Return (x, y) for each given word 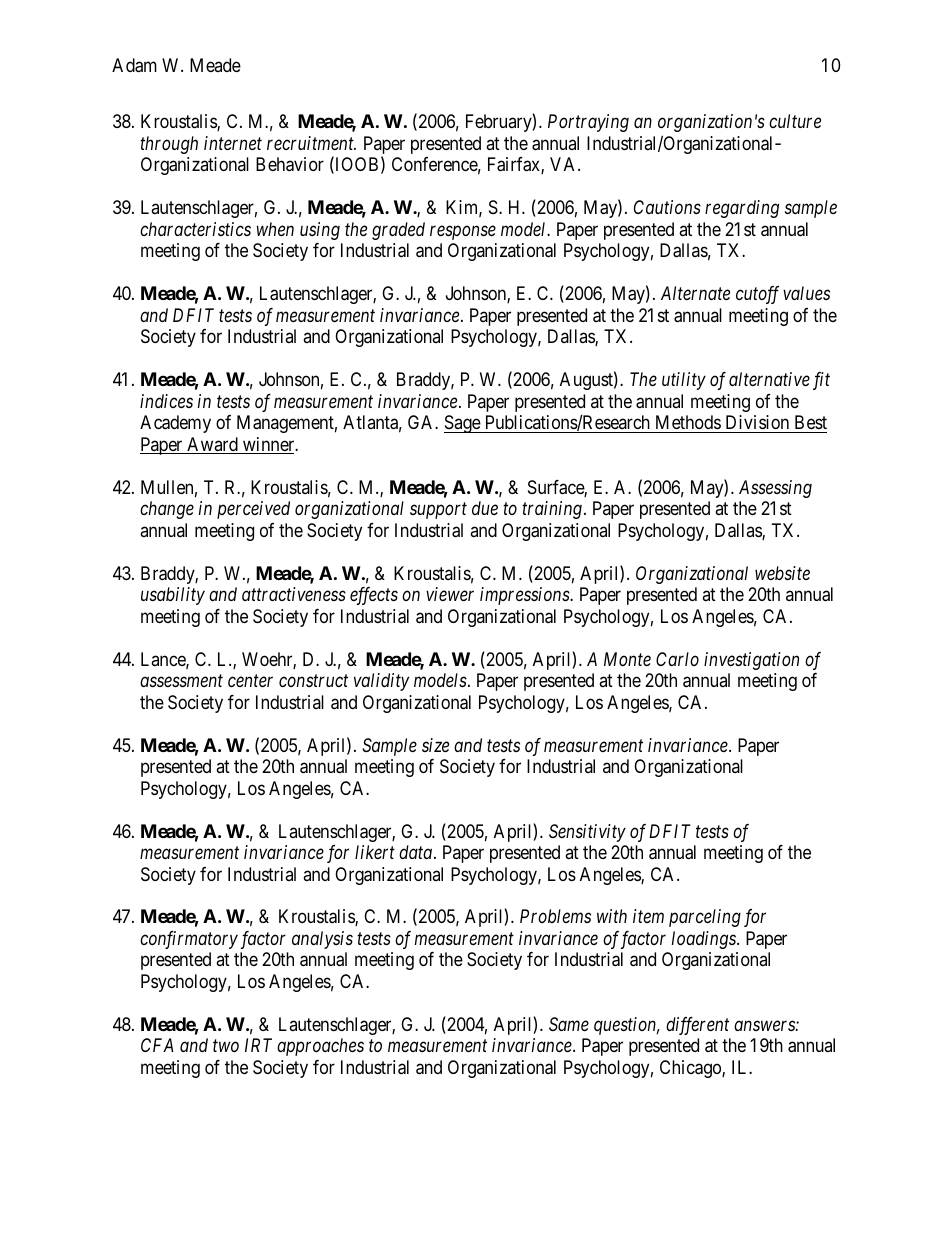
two (226, 1046)
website (782, 573)
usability (173, 596)
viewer (450, 594)
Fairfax (515, 165)
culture (795, 121)
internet (233, 143)
